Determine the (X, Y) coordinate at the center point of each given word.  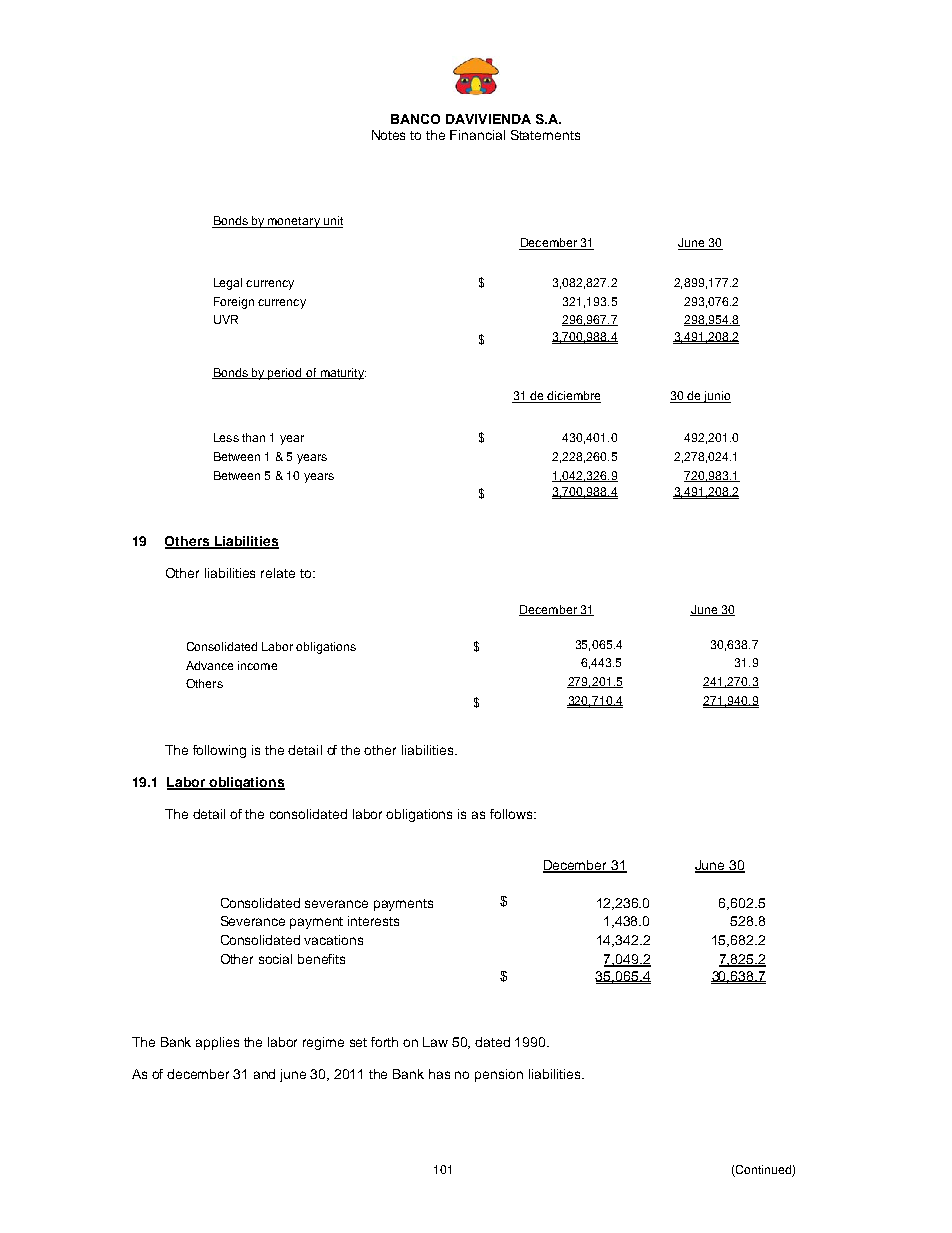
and (264, 1074)
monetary (294, 222)
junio (716, 397)
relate (278, 573)
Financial (477, 135)
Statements (545, 135)
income (257, 665)
